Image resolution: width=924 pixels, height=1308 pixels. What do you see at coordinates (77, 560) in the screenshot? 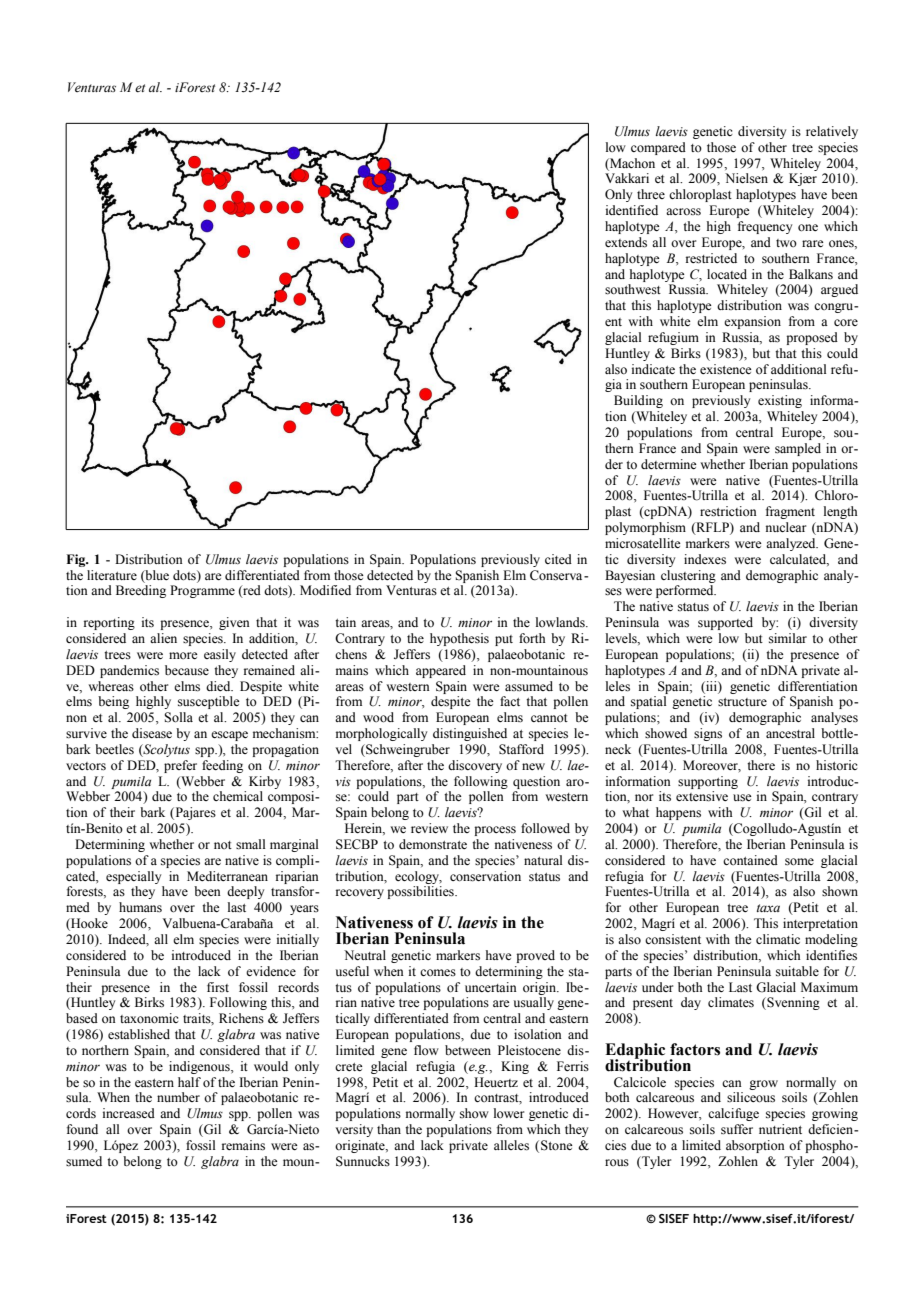
I see `Fig` at bounding box center [77, 560].
